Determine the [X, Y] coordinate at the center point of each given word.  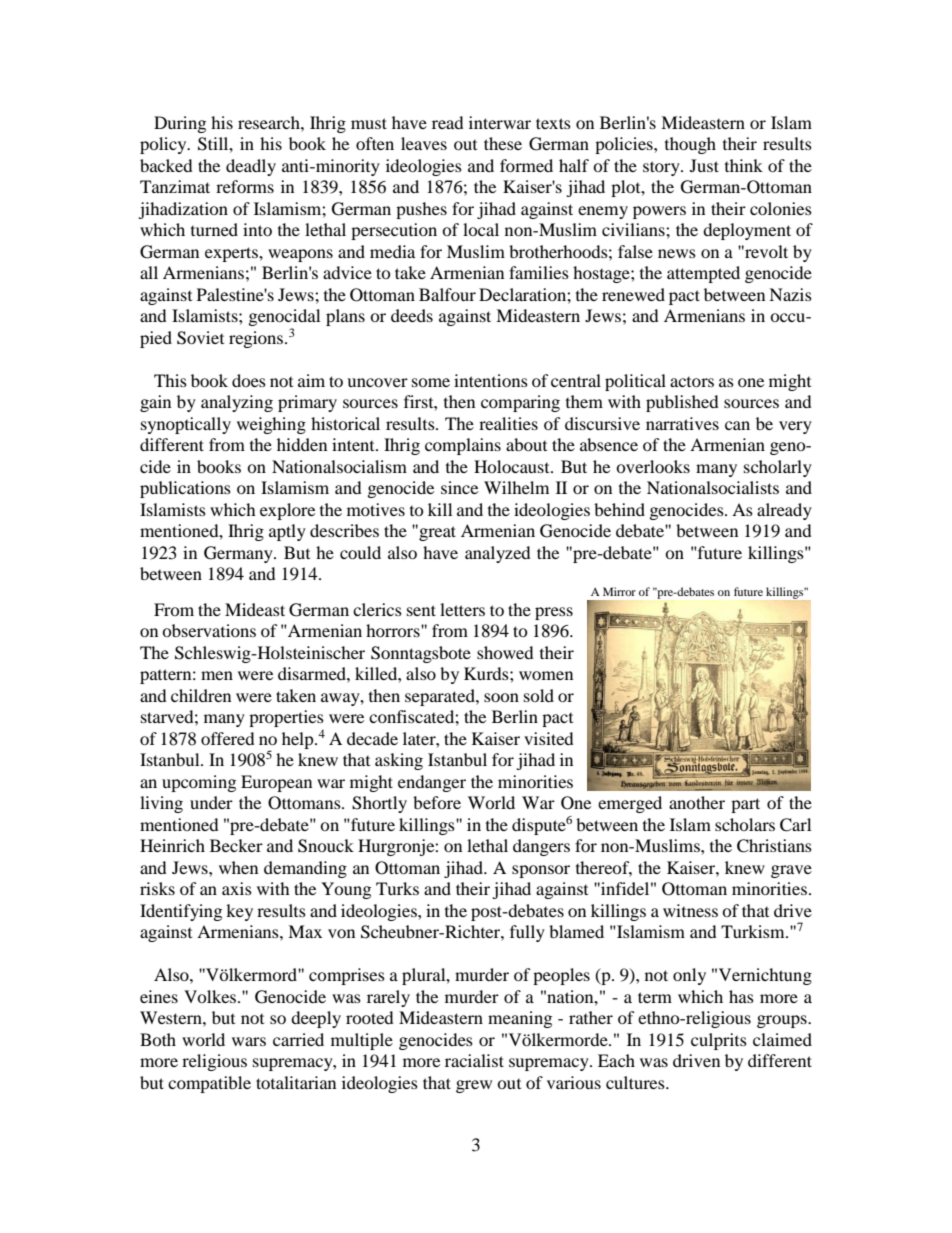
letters [462, 609]
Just [704, 165]
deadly [251, 167]
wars [249, 1041]
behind [619, 509]
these [503, 143]
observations [209, 630]
